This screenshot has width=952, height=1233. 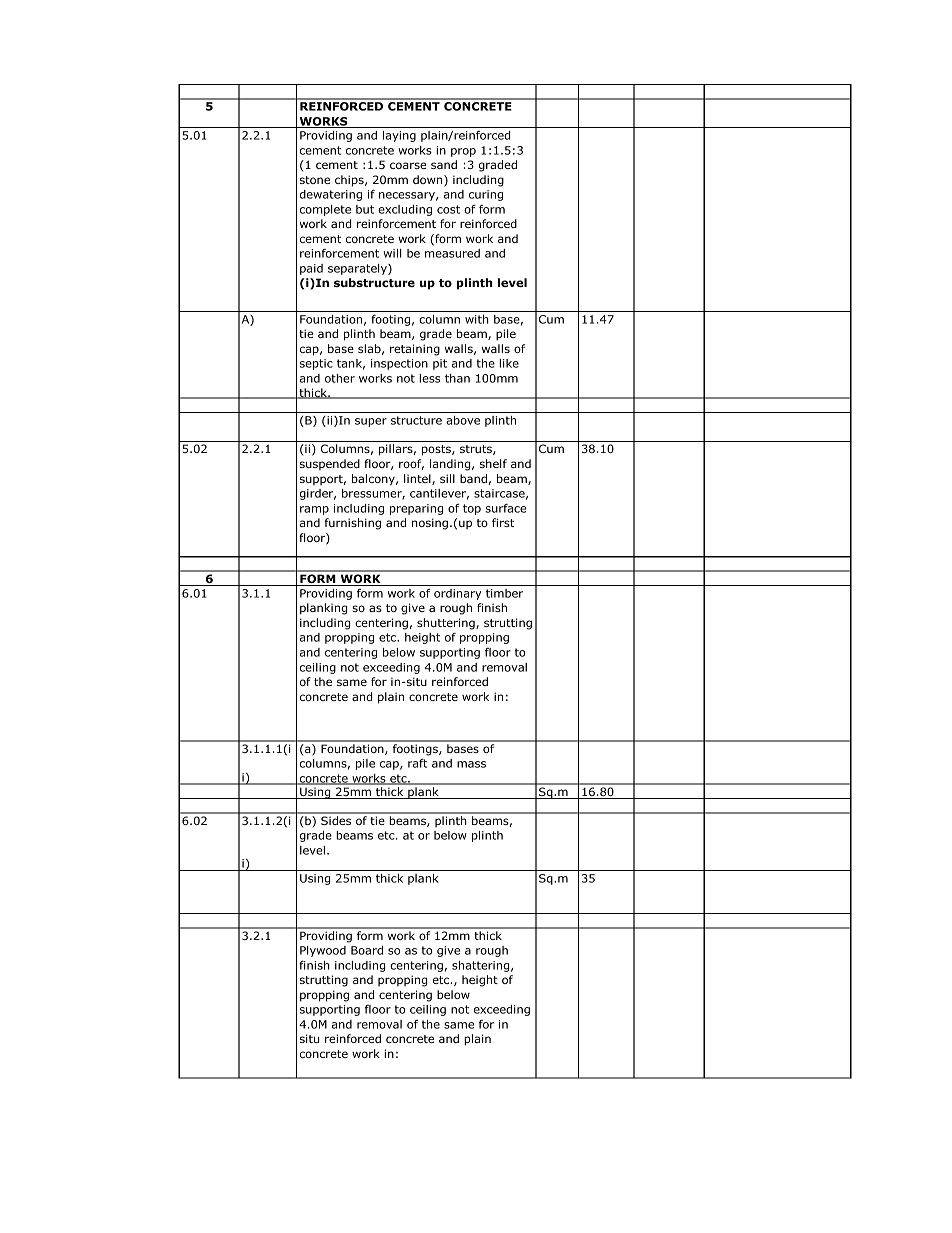 I want to click on mass, so click(x=471, y=764).
